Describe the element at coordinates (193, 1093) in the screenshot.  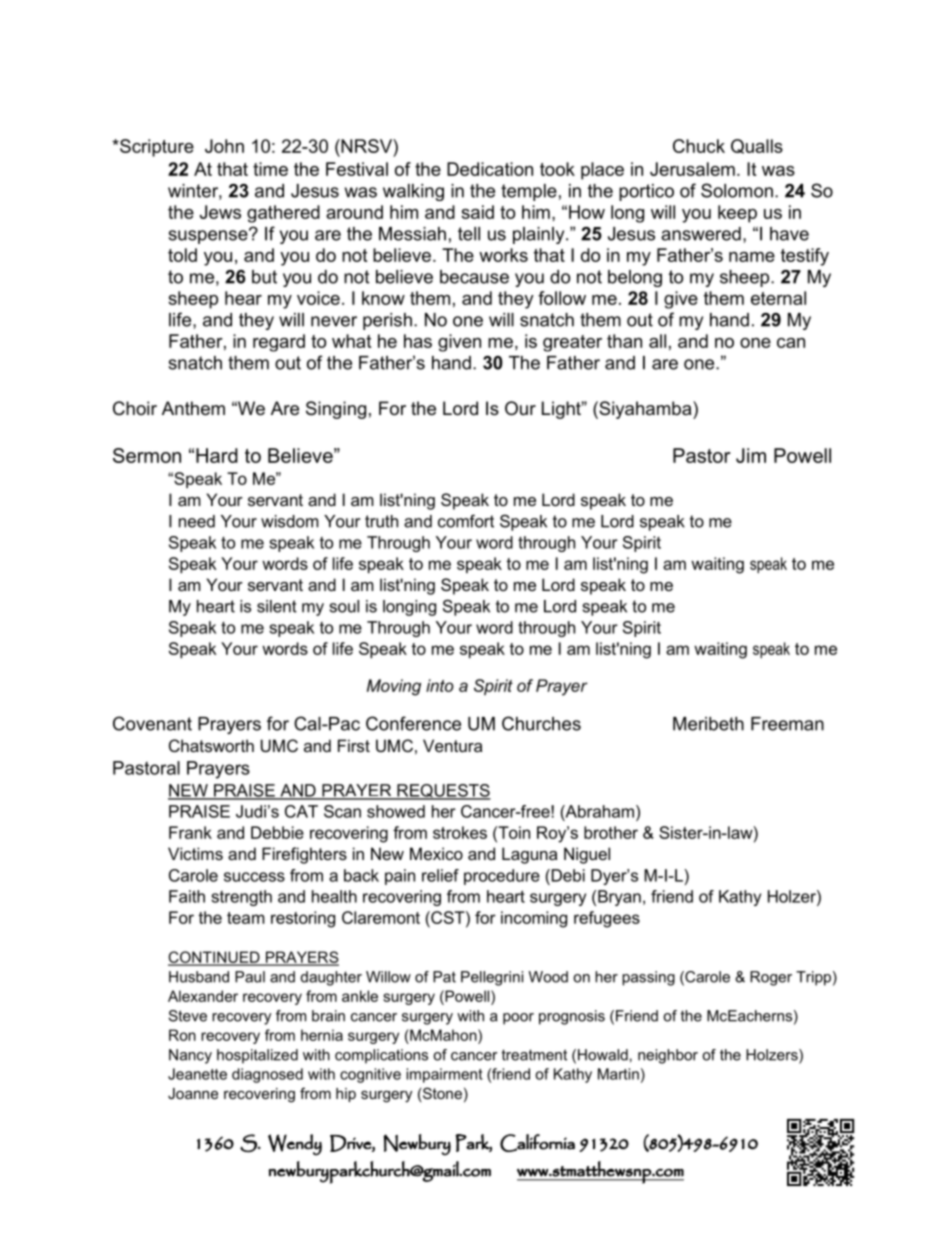
I see `Joanne` at that location.
